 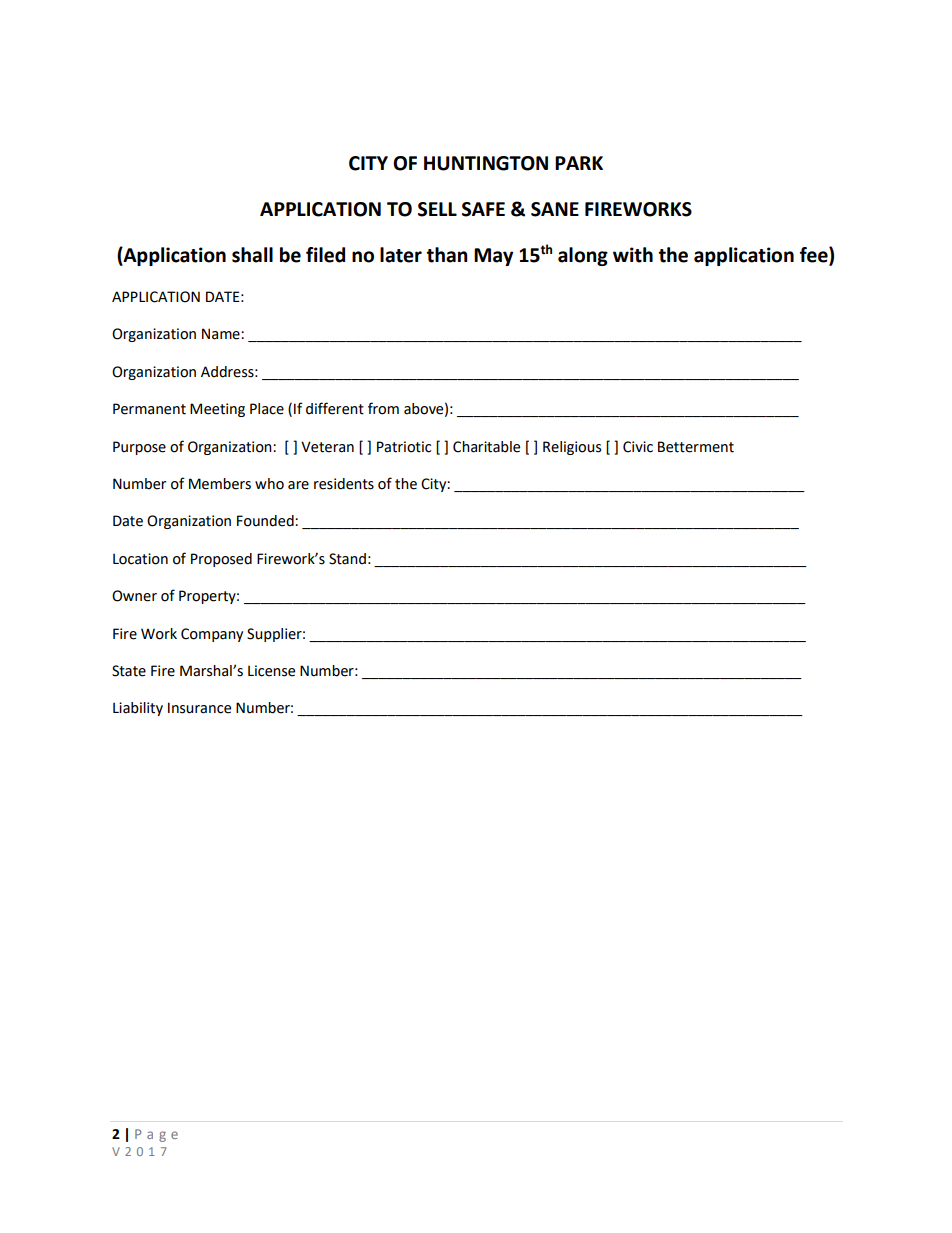 What do you see at coordinates (347, 559) in the image?
I see `Stand` at bounding box center [347, 559].
